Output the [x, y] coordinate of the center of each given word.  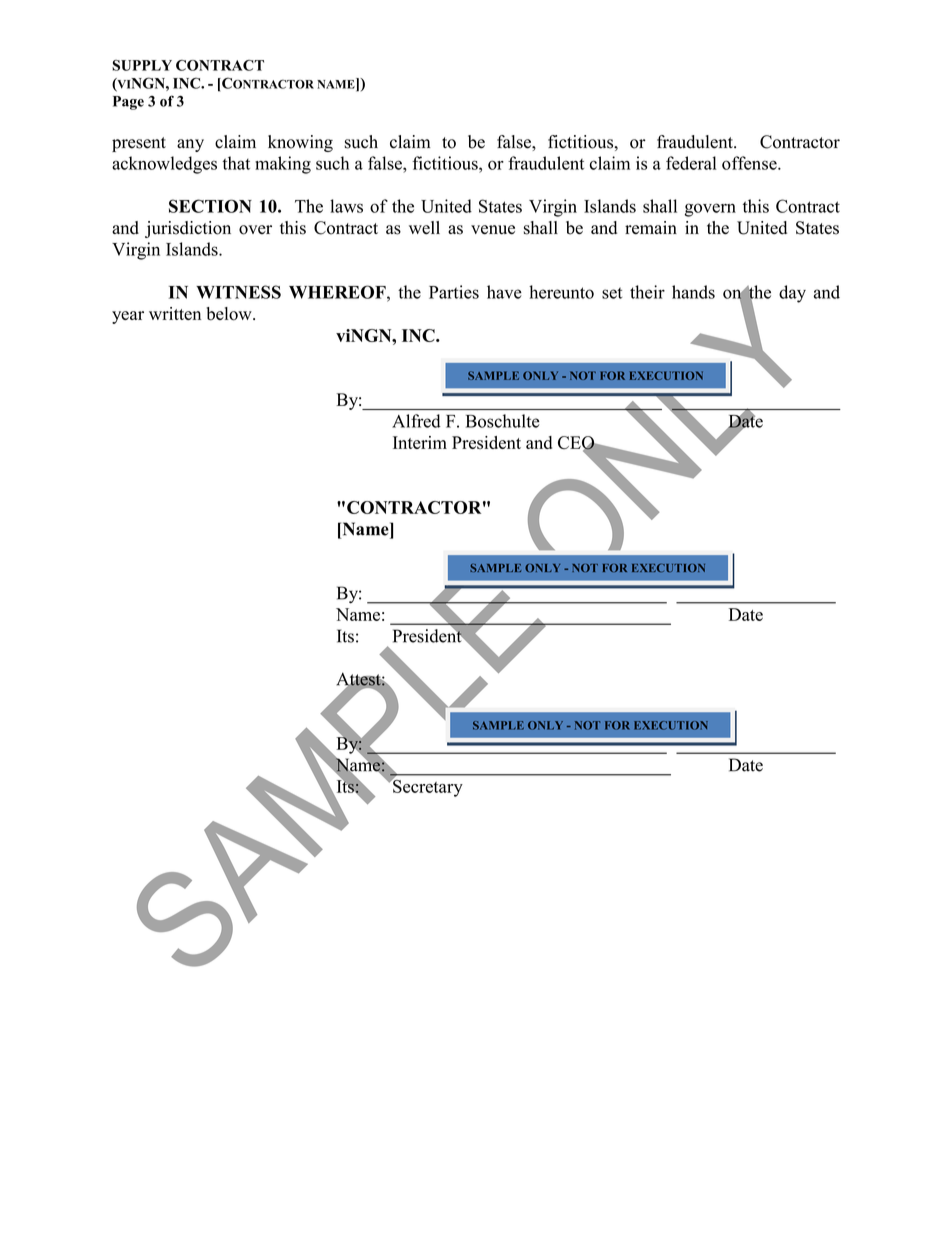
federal [691, 163]
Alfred [416, 421]
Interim [420, 442]
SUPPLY [142, 65]
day [792, 294]
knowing [300, 143]
